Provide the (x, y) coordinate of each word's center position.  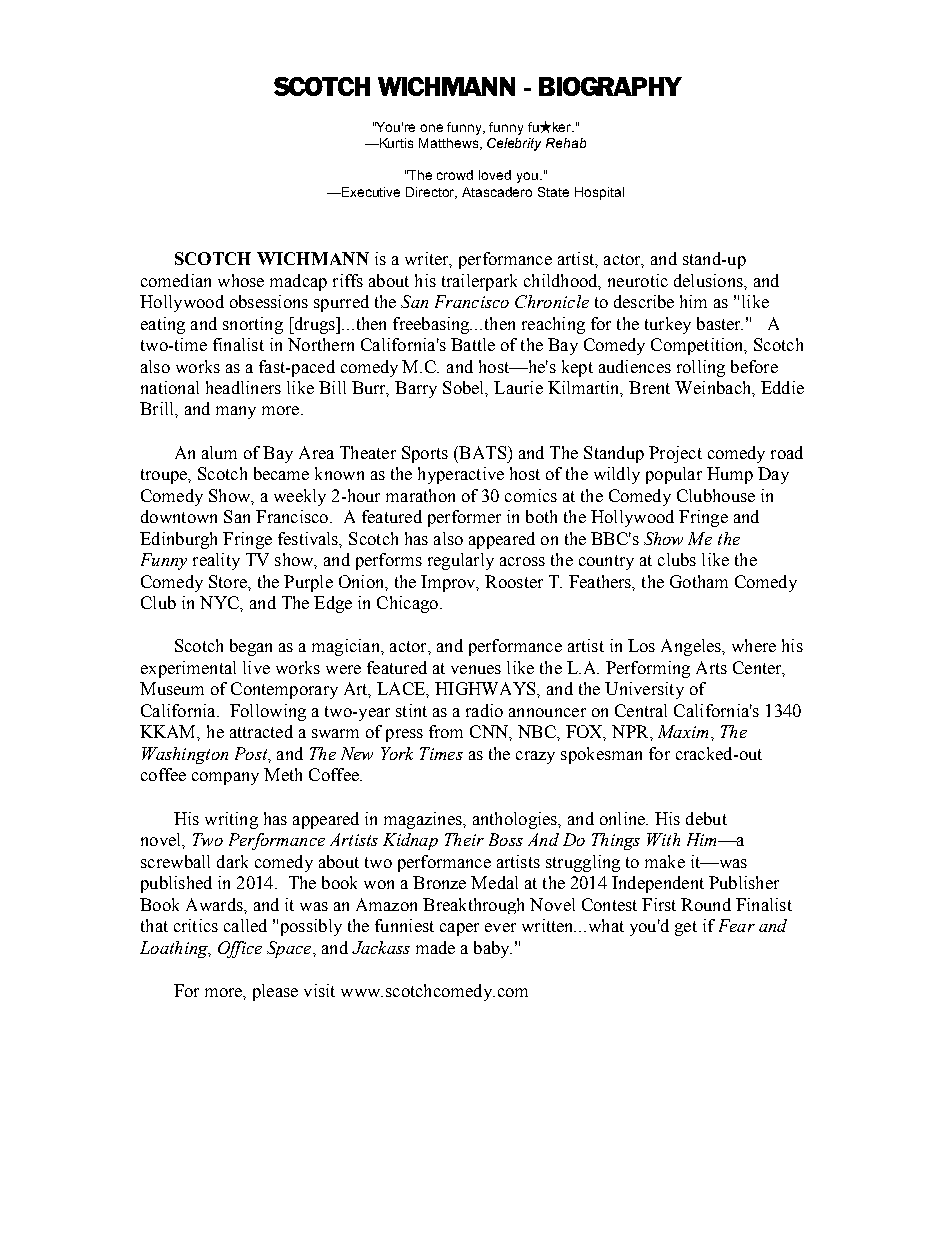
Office (240, 949)
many (236, 412)
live (256, 667)
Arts (711, 667)
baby (493, 949)
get (686, 928)
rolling (701, 368)
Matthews (450, 144)
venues (476, 669)
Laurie (518, 387)
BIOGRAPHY (610, 86)
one (431, 128)
